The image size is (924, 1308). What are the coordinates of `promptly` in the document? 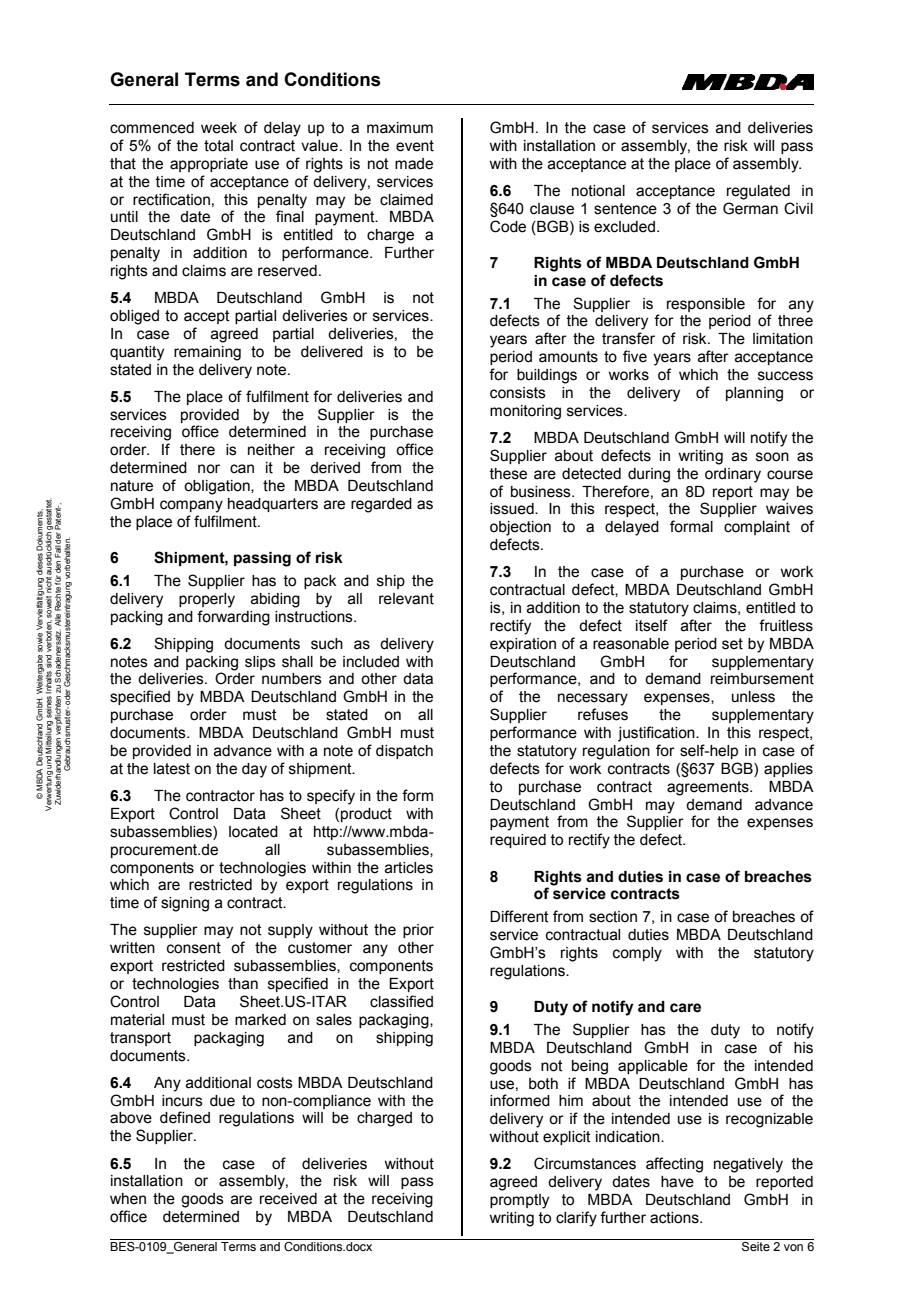 It's located at (519, 1201).
